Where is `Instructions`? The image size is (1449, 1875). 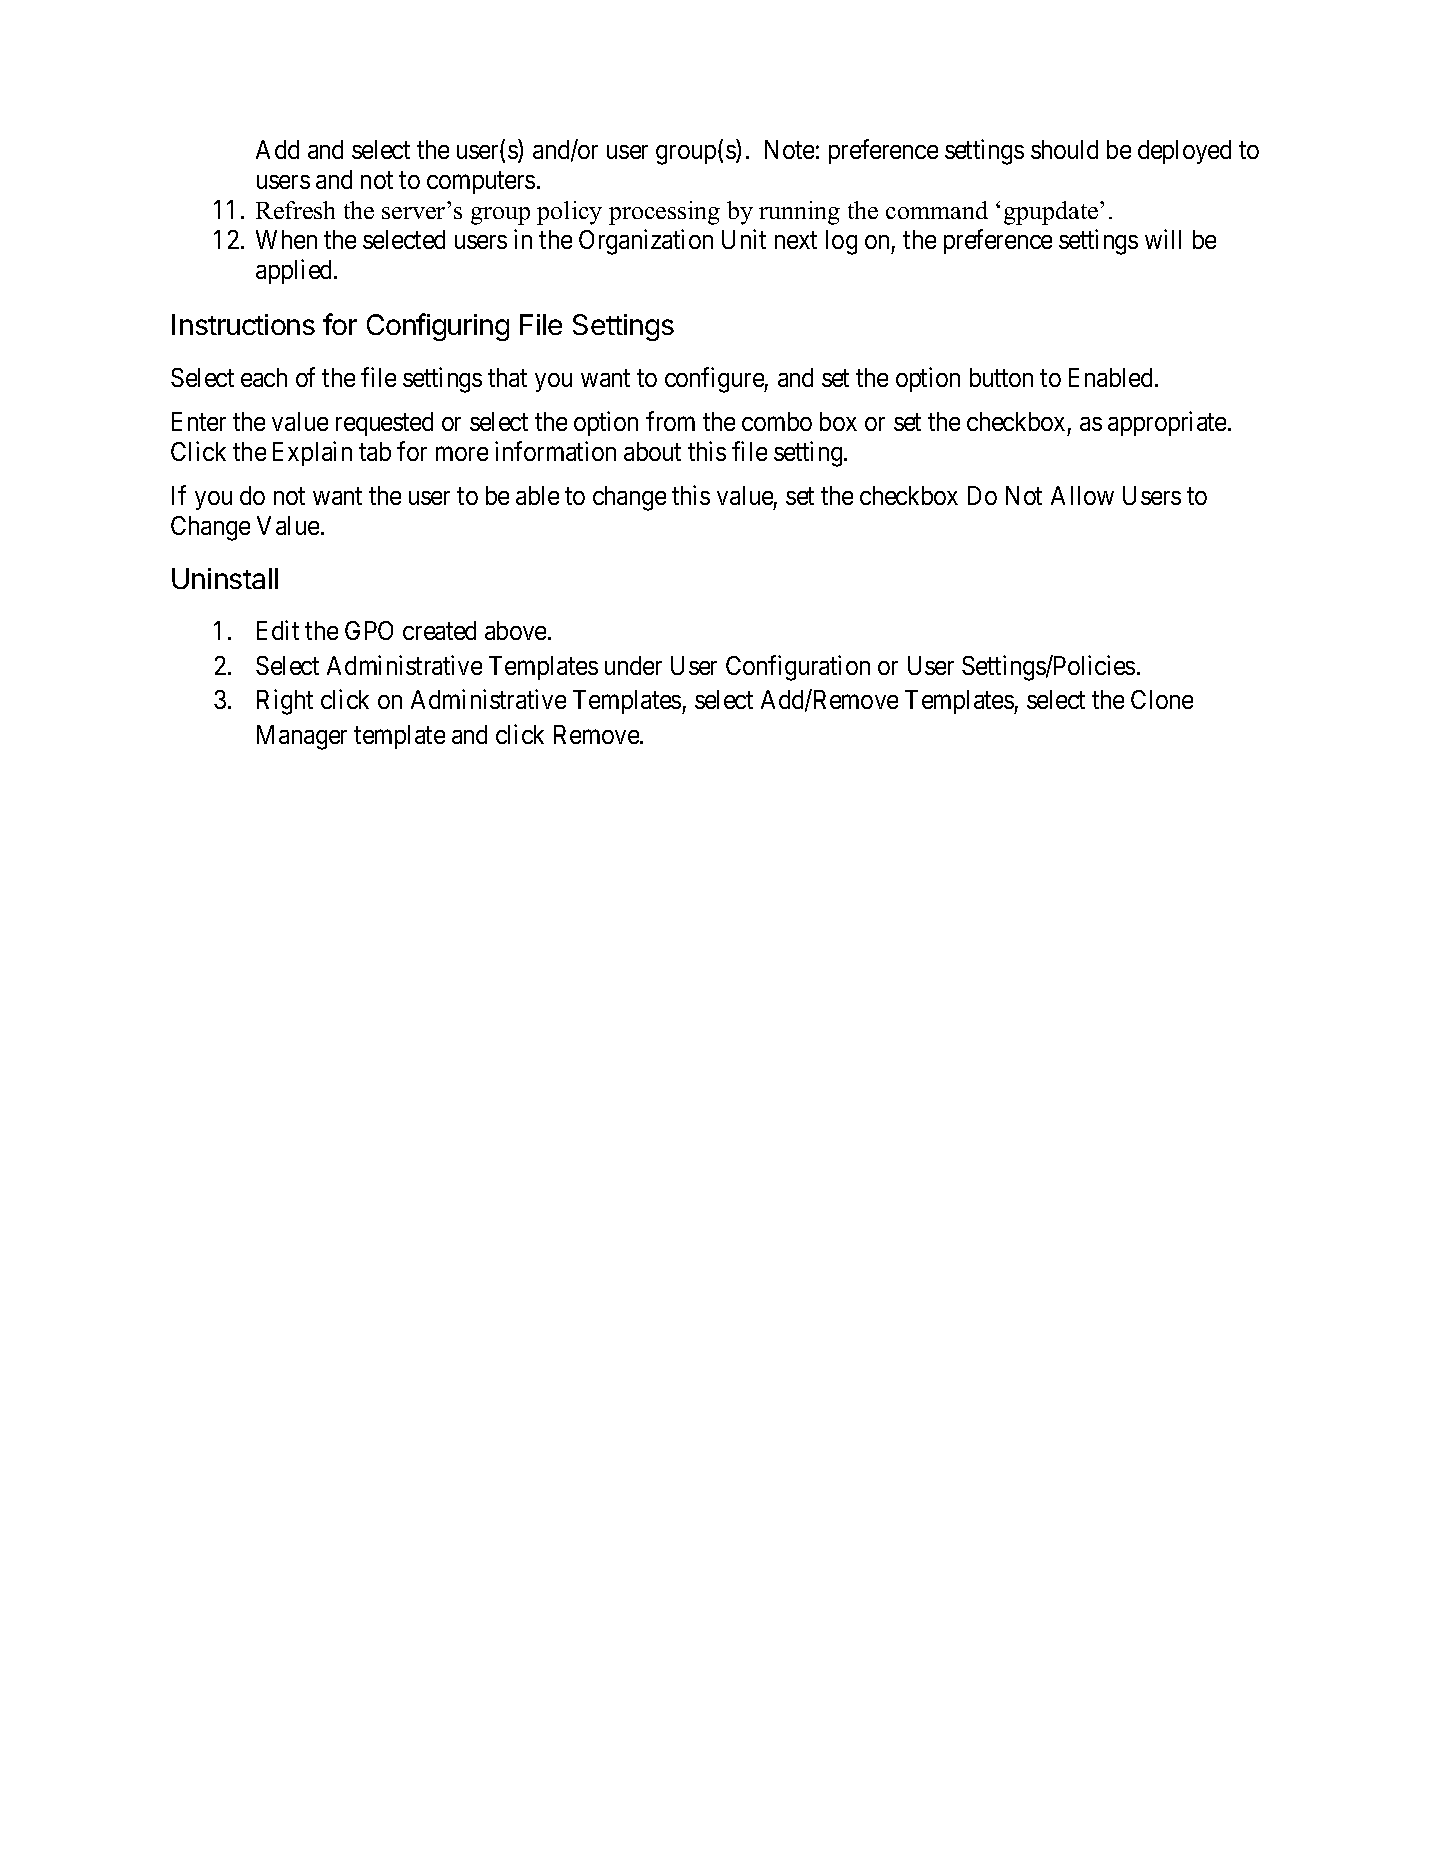 Instructions is located at coordinates (243, 324).
